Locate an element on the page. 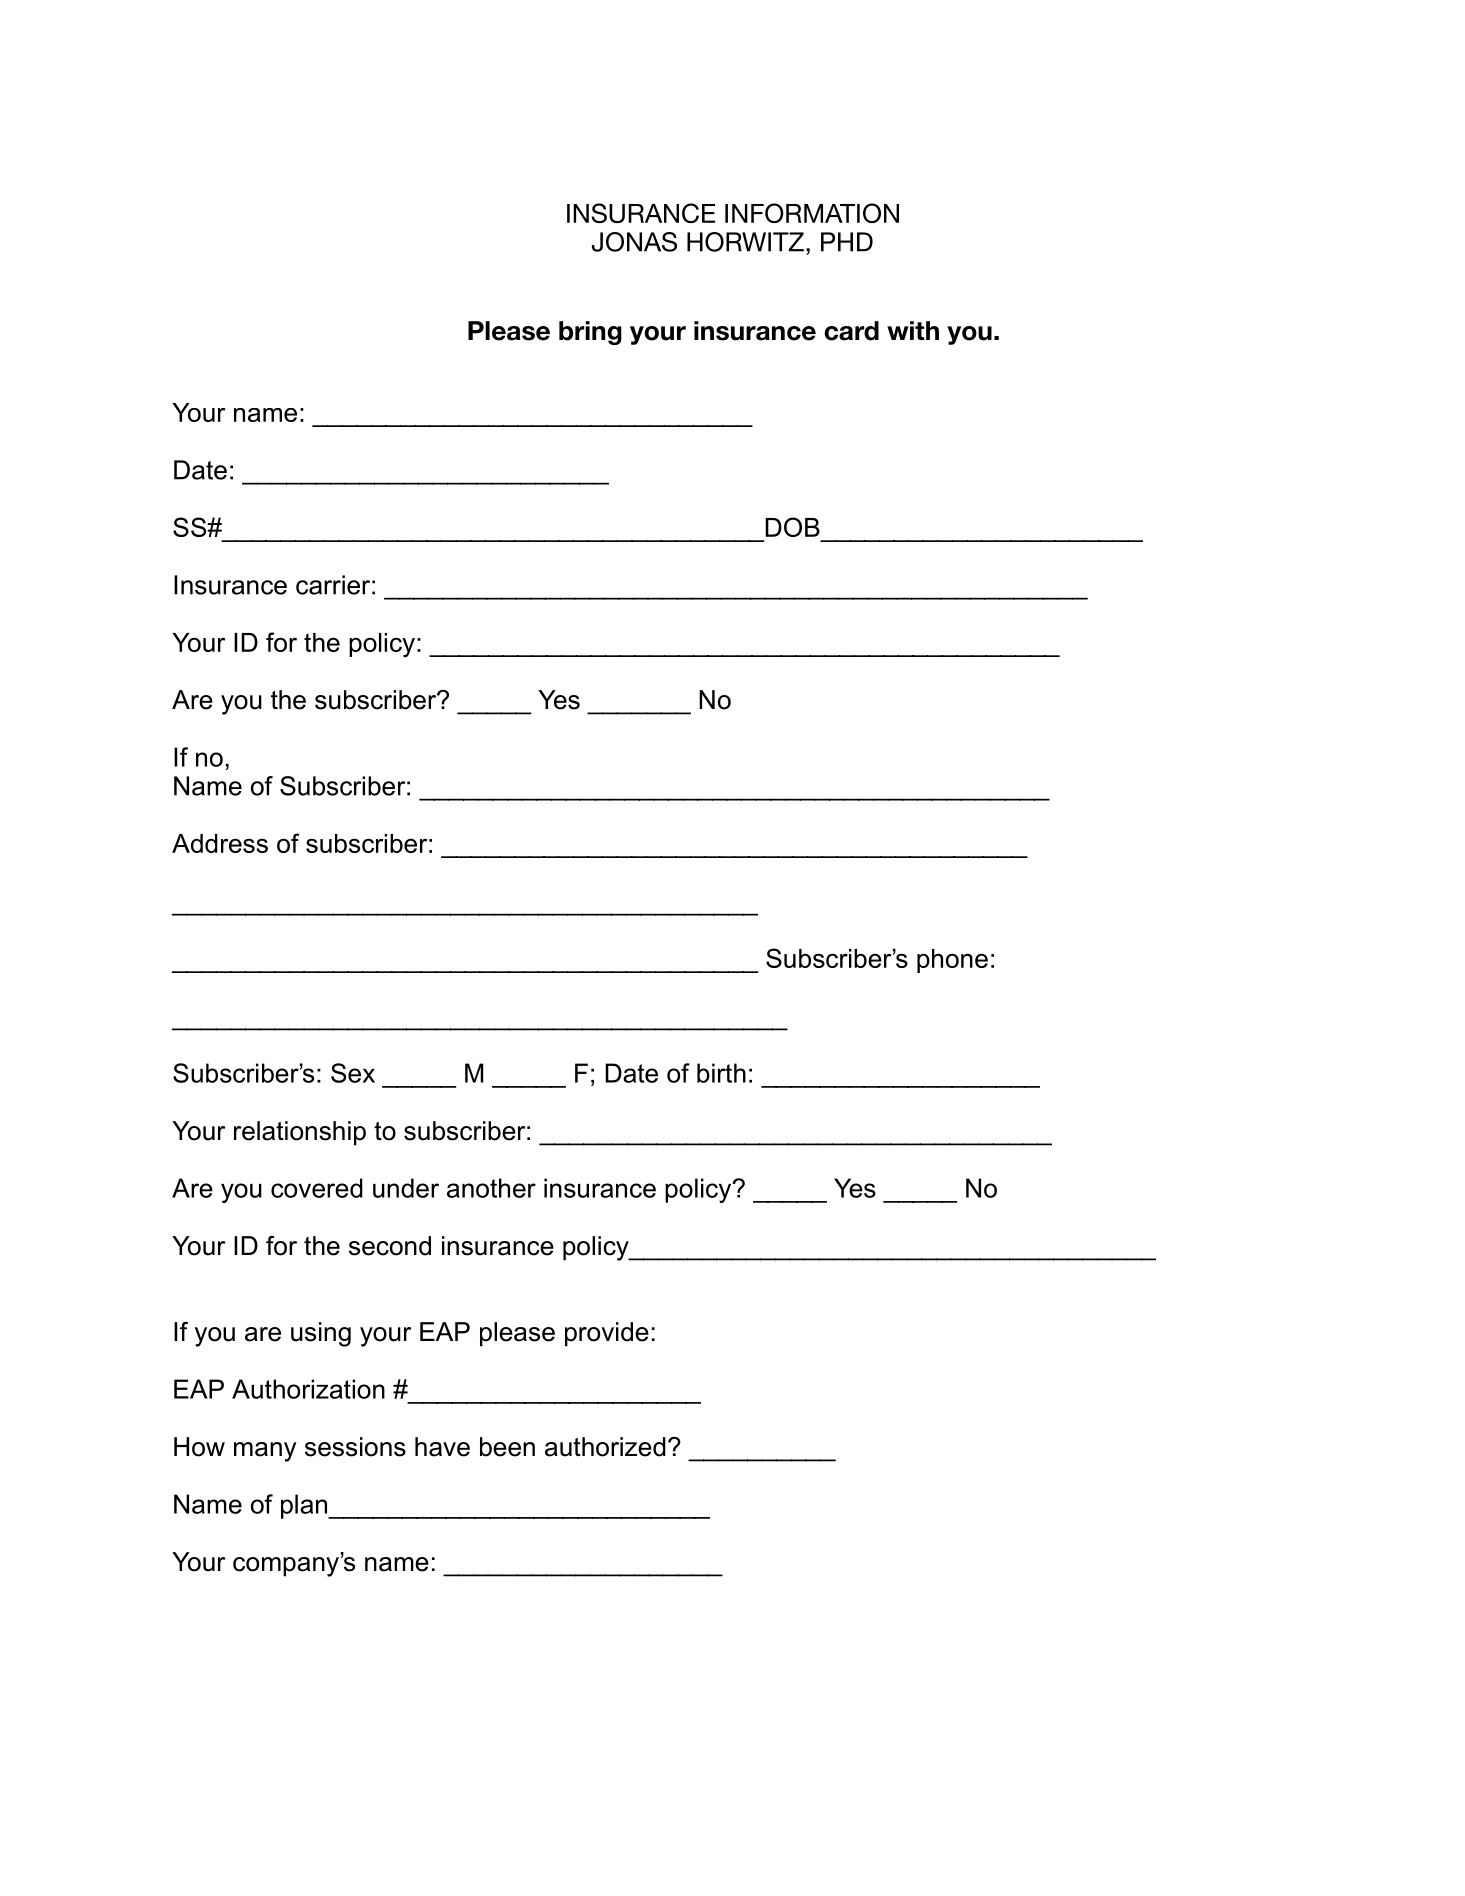 This image has width=1465, height=1896. Authorization is located at coordinates (308, 1389).
